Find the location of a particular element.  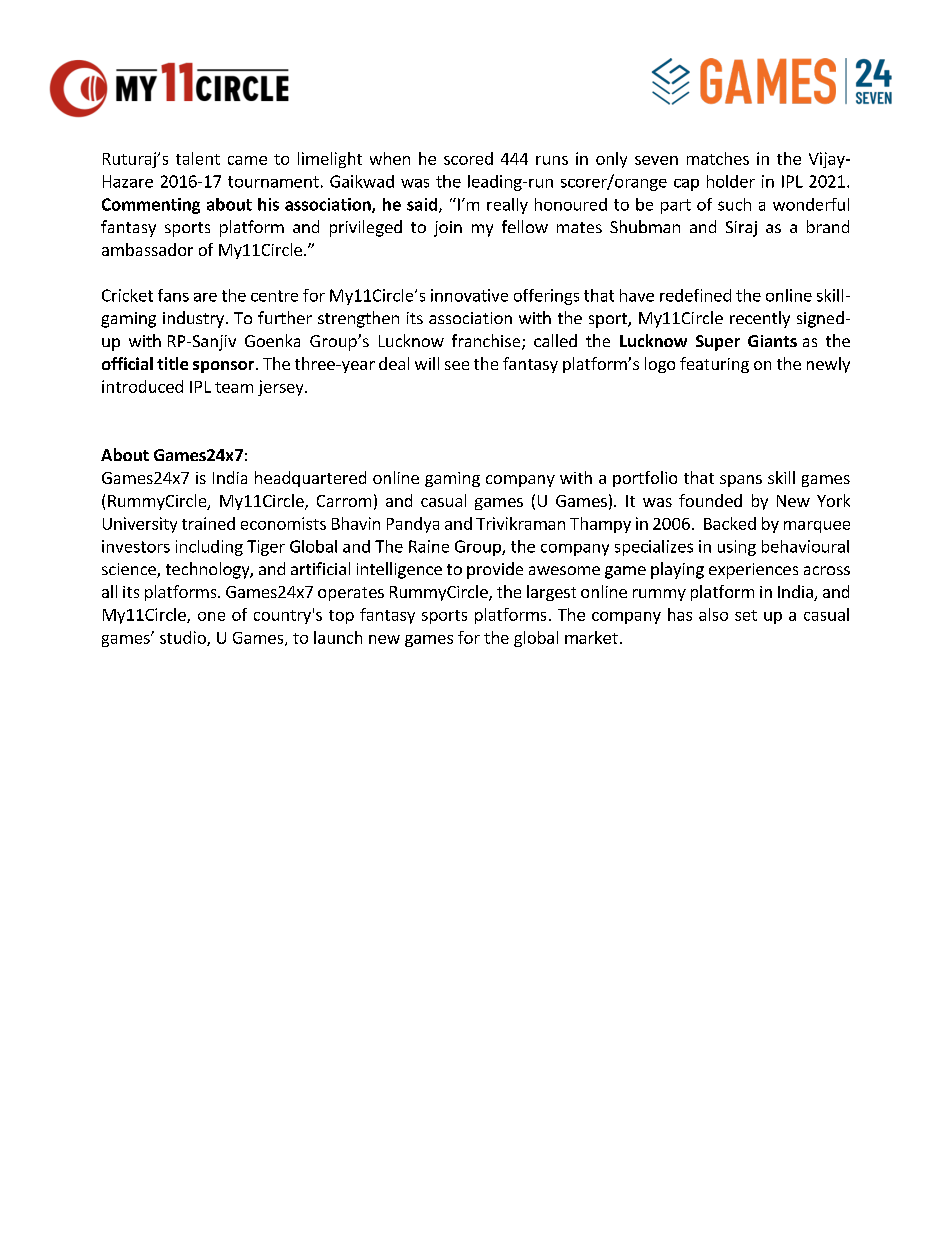

one is located at coordinates (211, 616).
